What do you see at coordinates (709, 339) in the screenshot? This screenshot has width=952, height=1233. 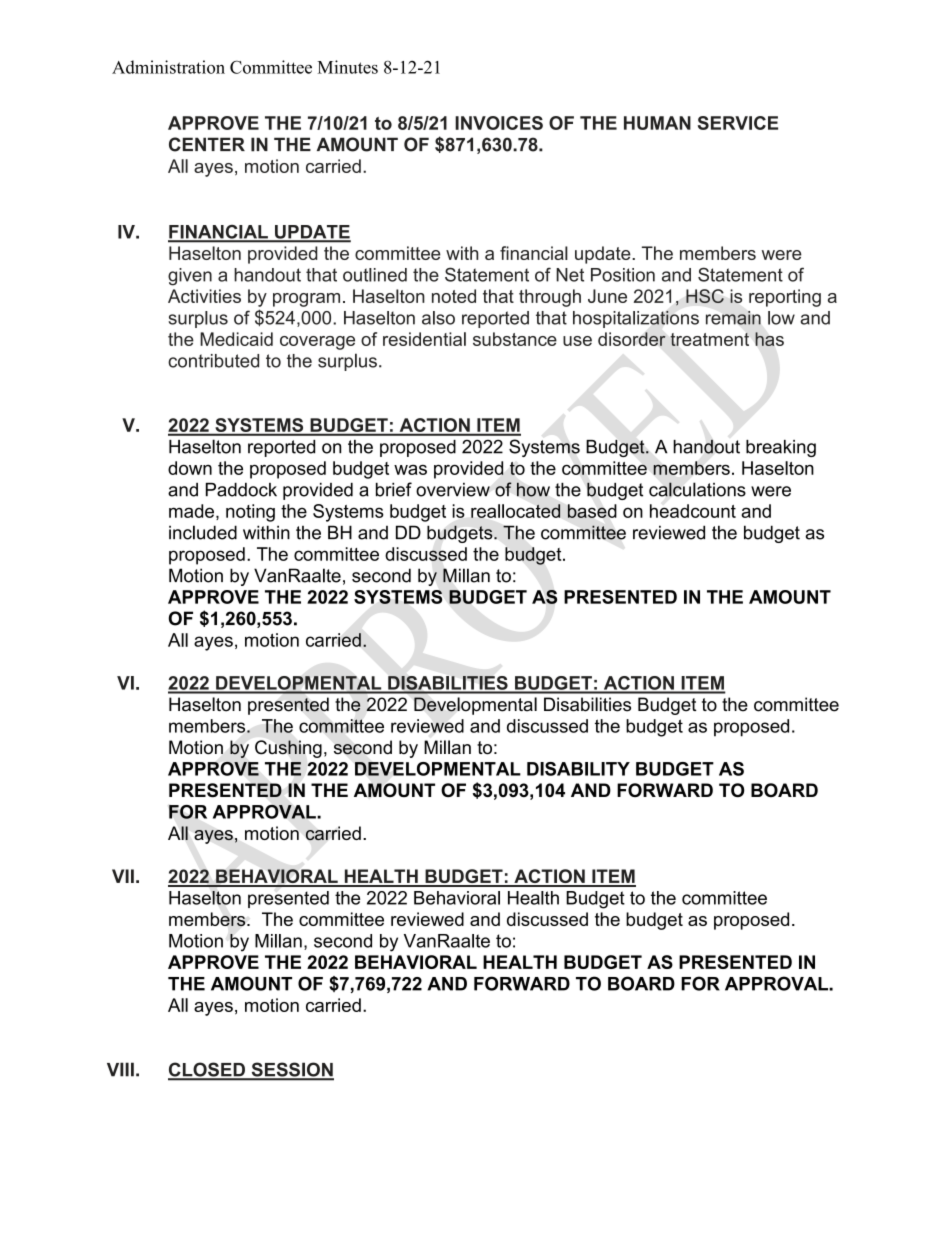 I see `treatment` at bounding box center [709, 339].
